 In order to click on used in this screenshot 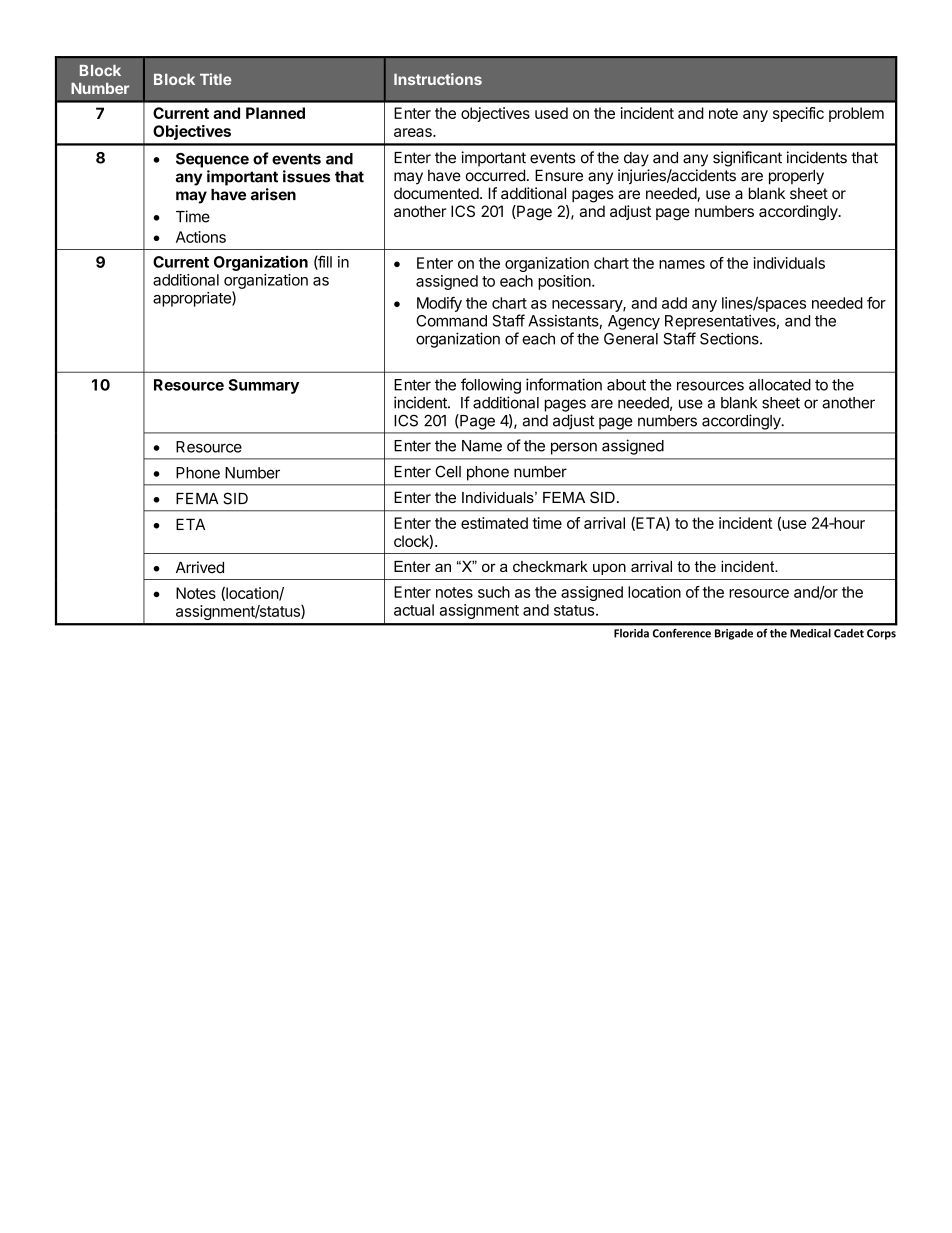, I will do `click(551, 113)`.
